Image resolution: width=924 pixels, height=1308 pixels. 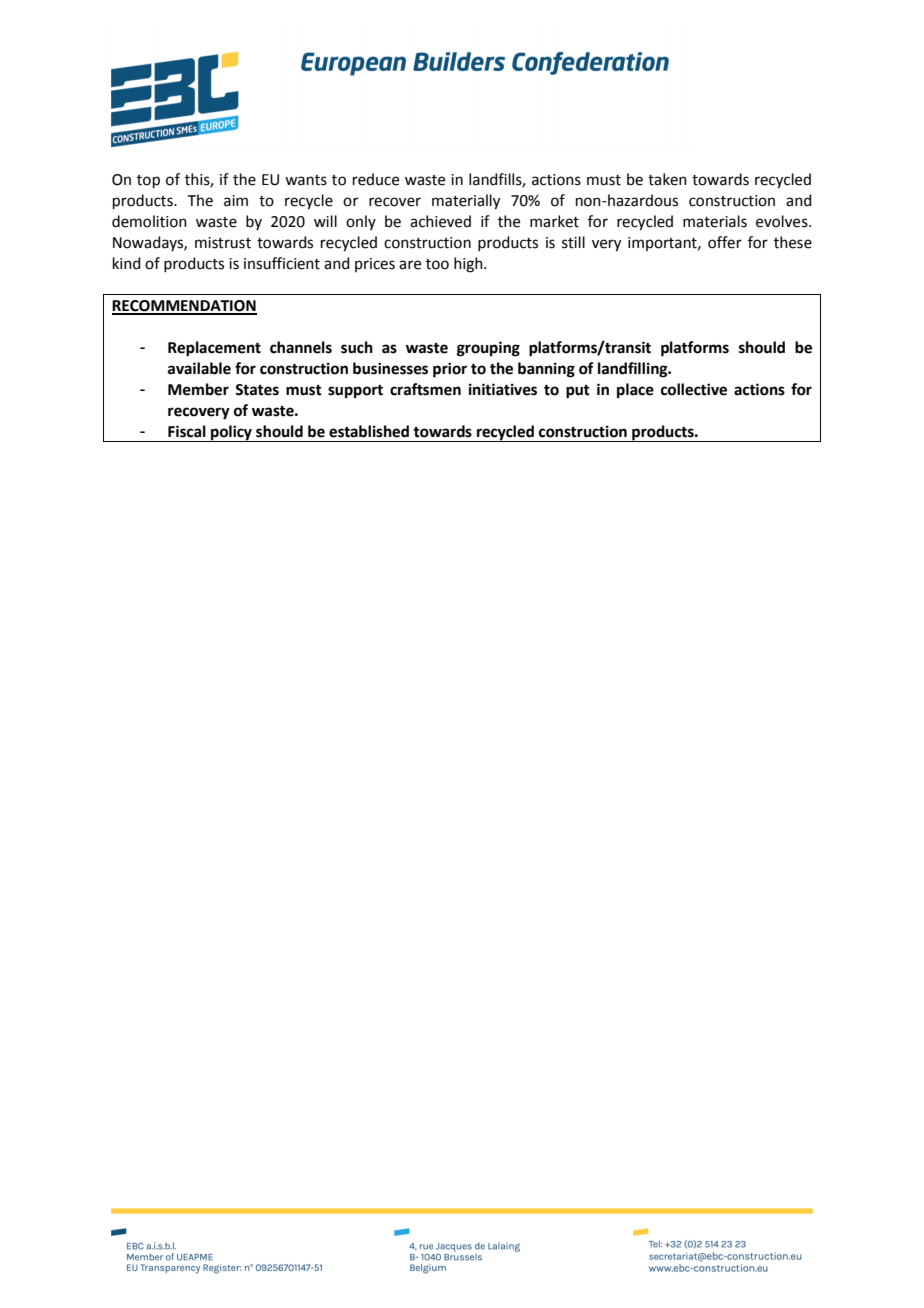 I want to click on RECOMMENDATION, so click(x=184, y=307).
